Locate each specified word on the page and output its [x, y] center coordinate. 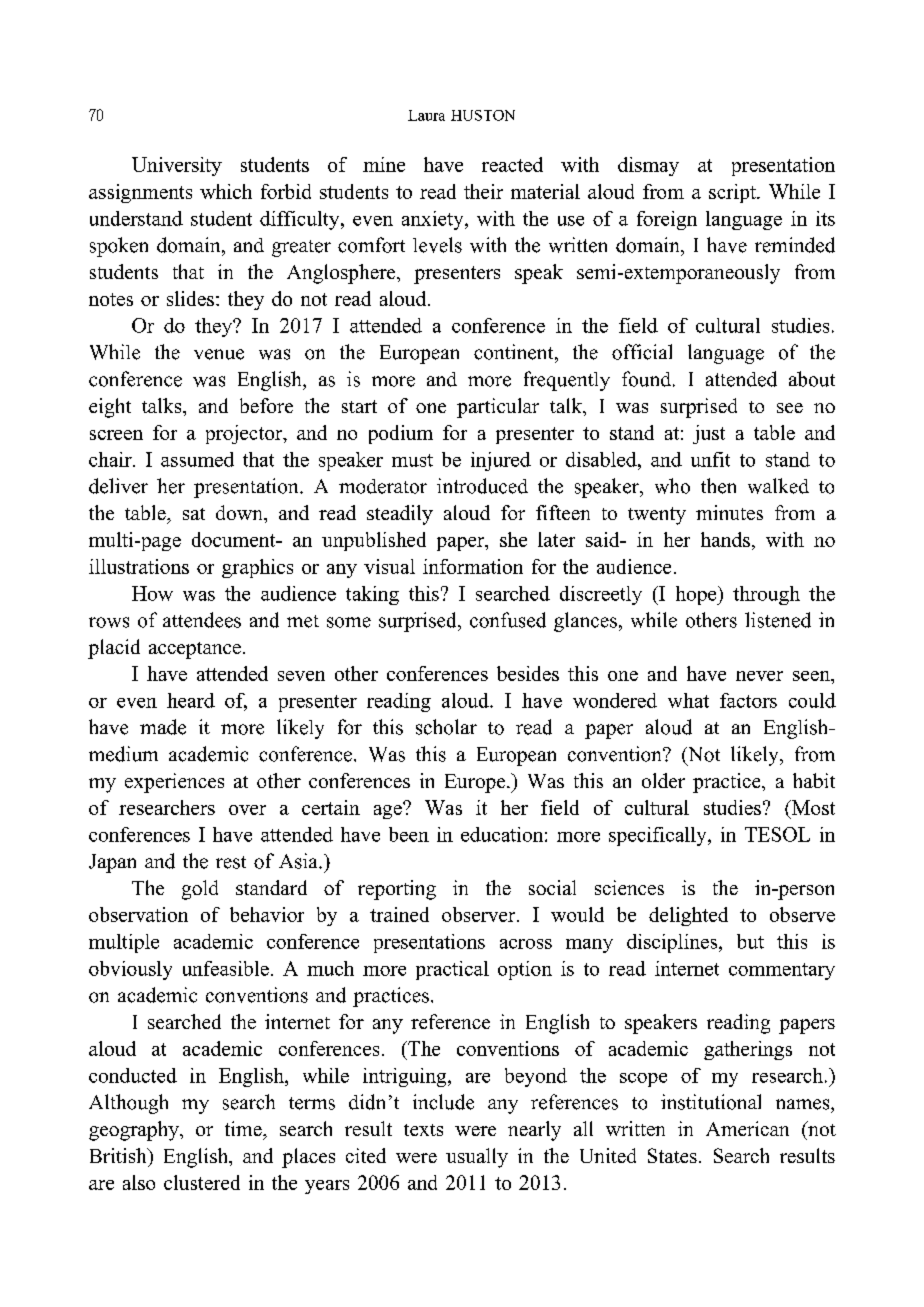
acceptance [195, 650]
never [759, 676]
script [733, 193]
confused [508, 620]
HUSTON [483, 115]
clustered [202, 1182]
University [177, 166]
